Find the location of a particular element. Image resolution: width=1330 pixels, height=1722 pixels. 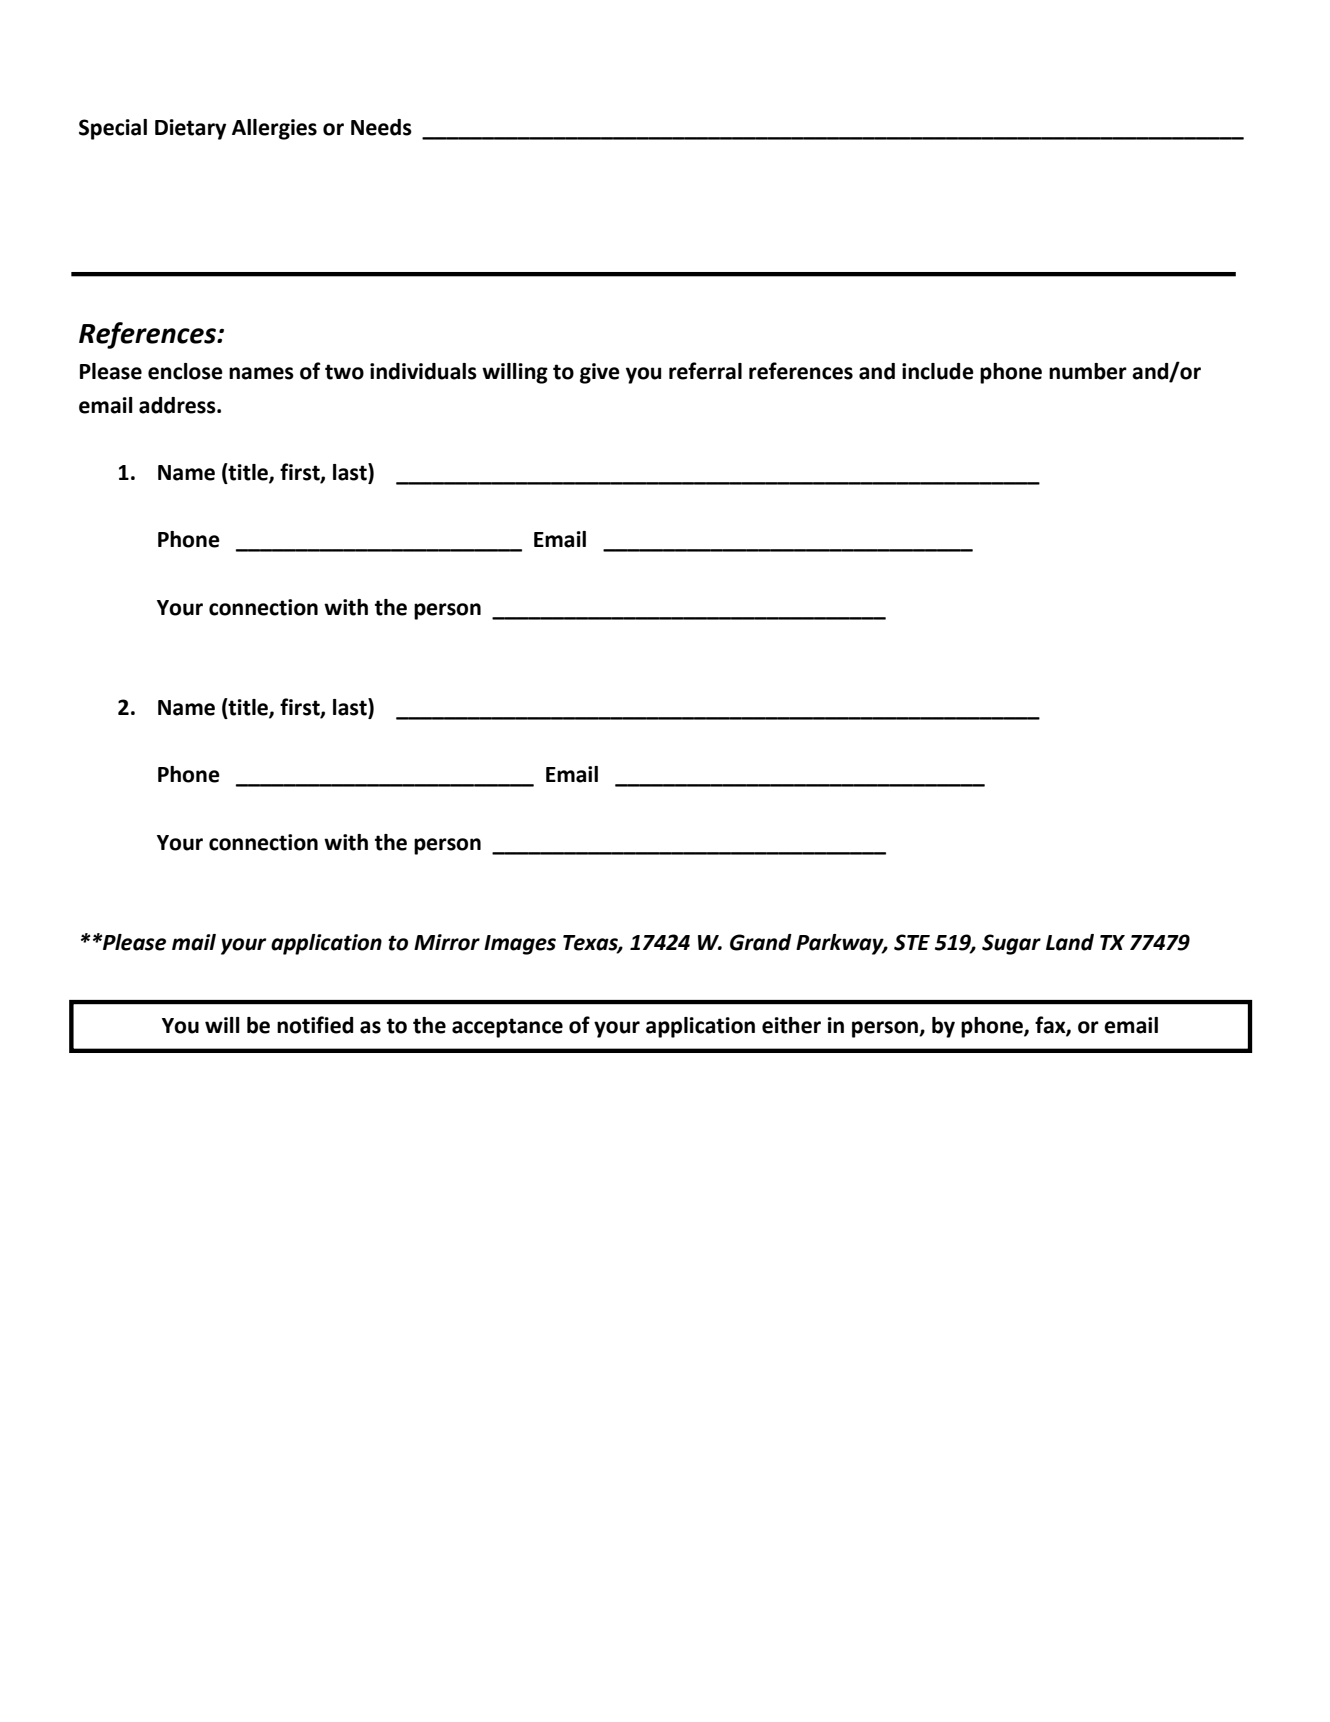

Needs is located at coordinates (381, 127).
